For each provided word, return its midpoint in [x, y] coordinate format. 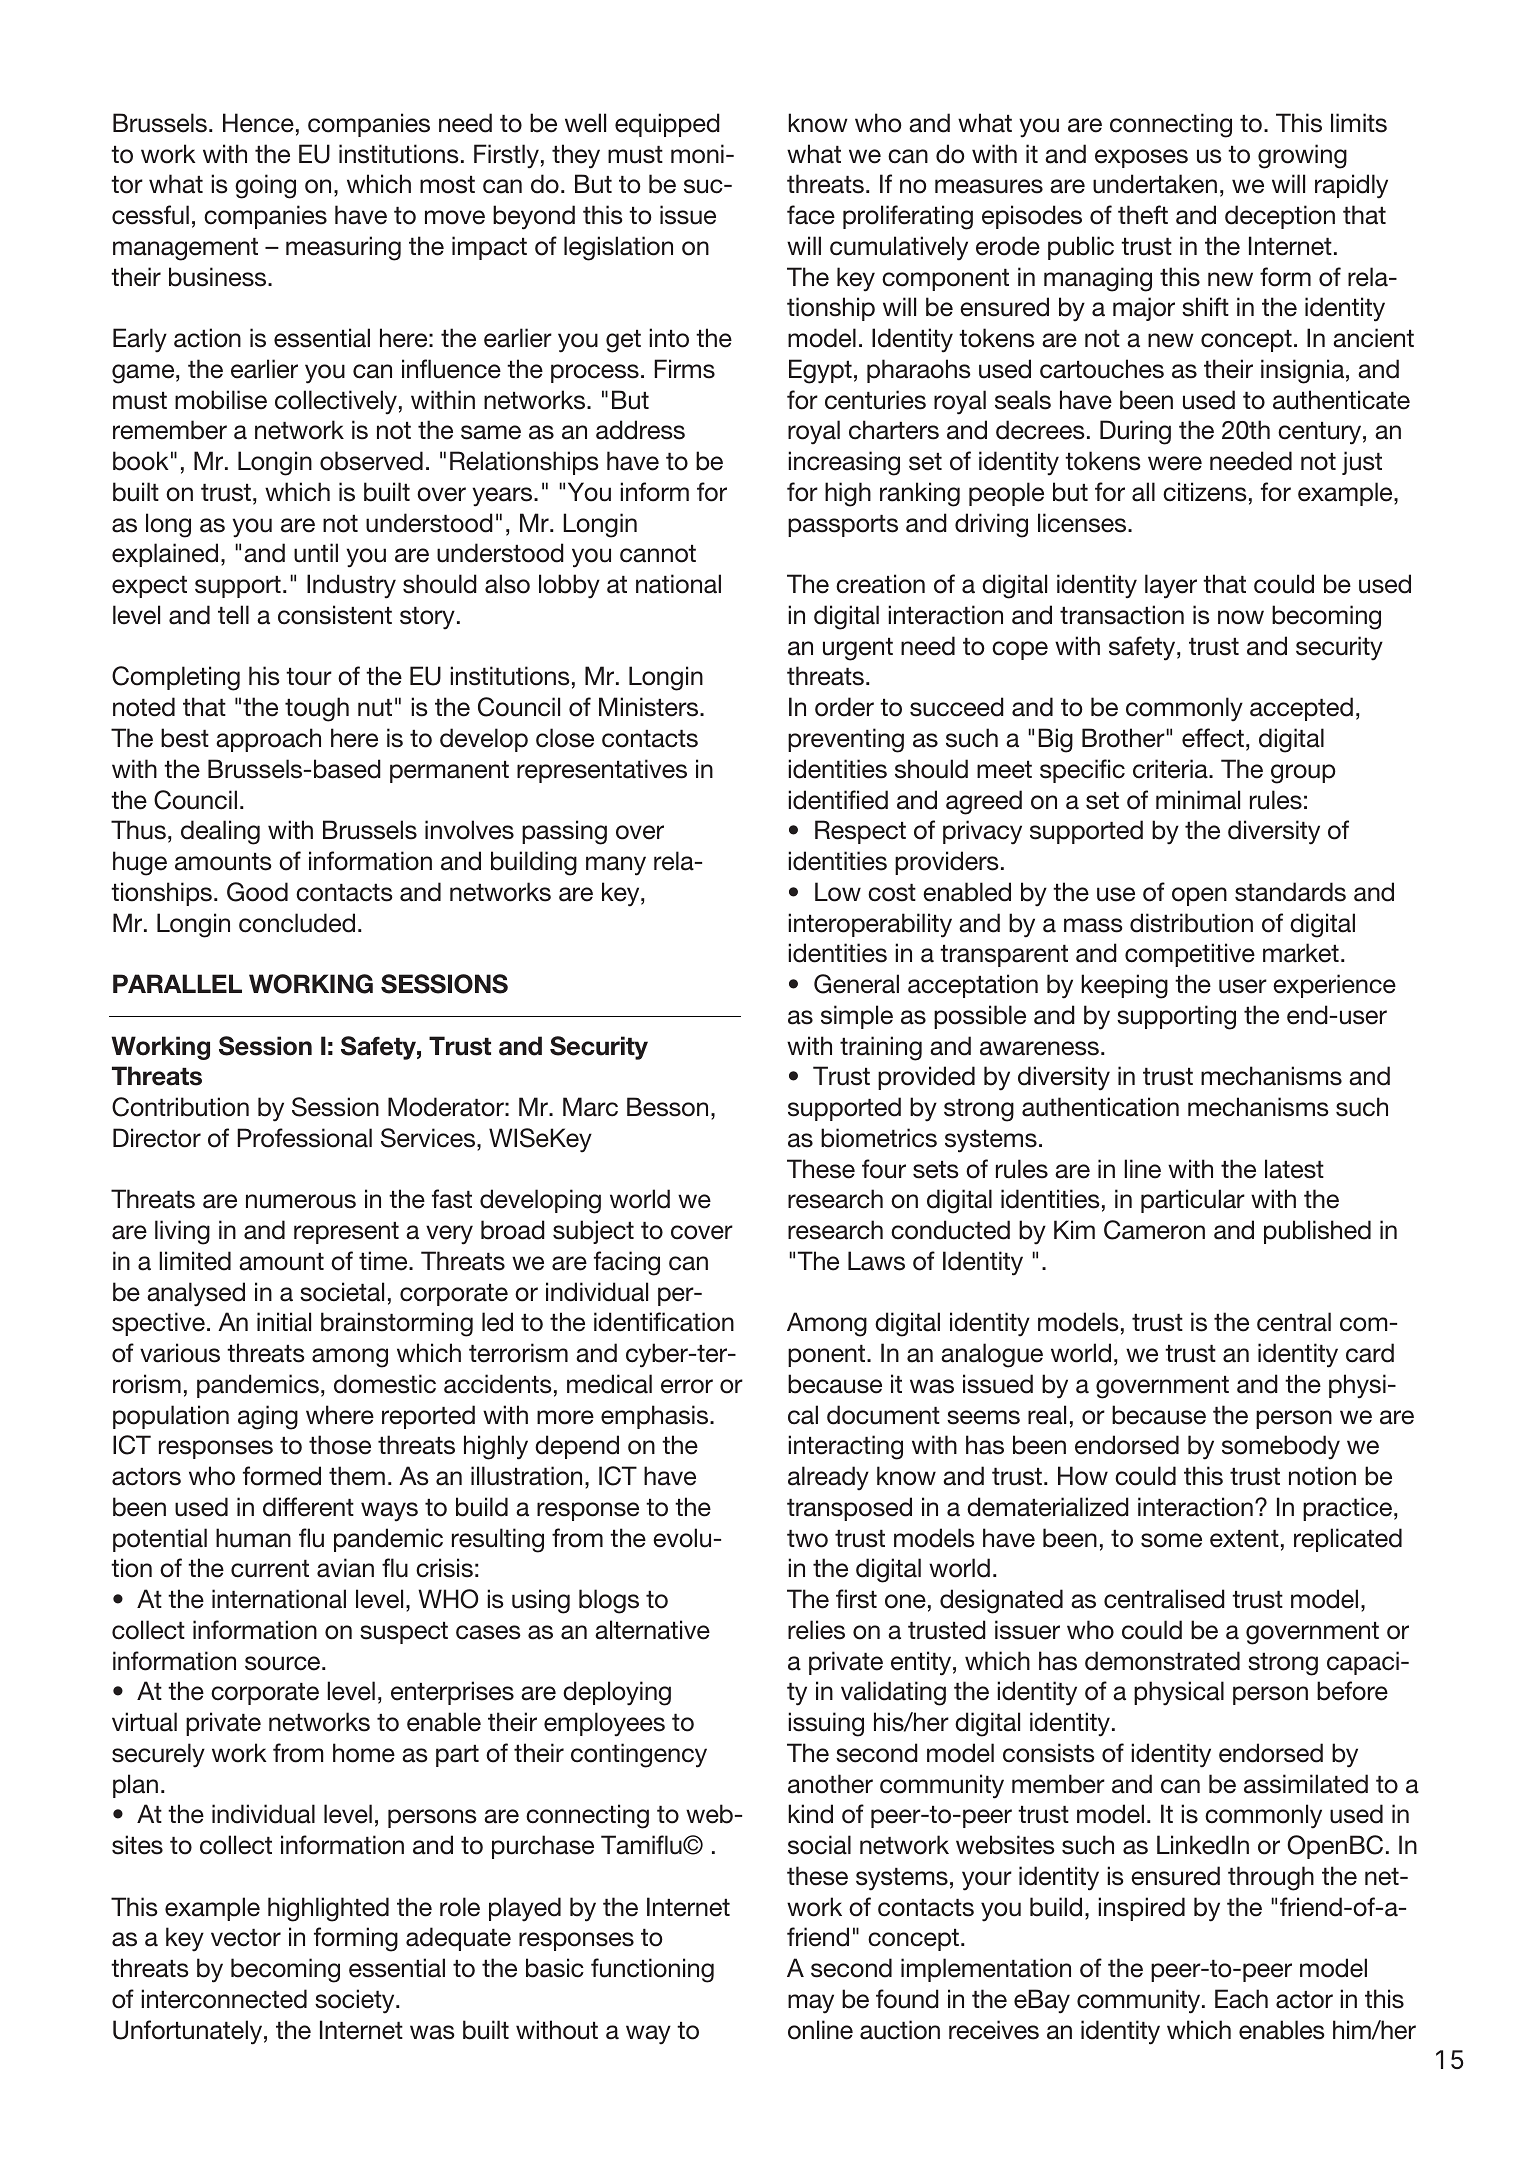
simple [857, 1017]
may [811, 2004]
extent [1244, 1539]
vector [246, 1938]
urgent [858, 649]
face [811, 215]
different [308, 1507]
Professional [304, 1138]
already [828, 1478]
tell [233, 615]
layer [1171, 586]
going [265, 186]
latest [1294, 1169]
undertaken [1155, 184]
